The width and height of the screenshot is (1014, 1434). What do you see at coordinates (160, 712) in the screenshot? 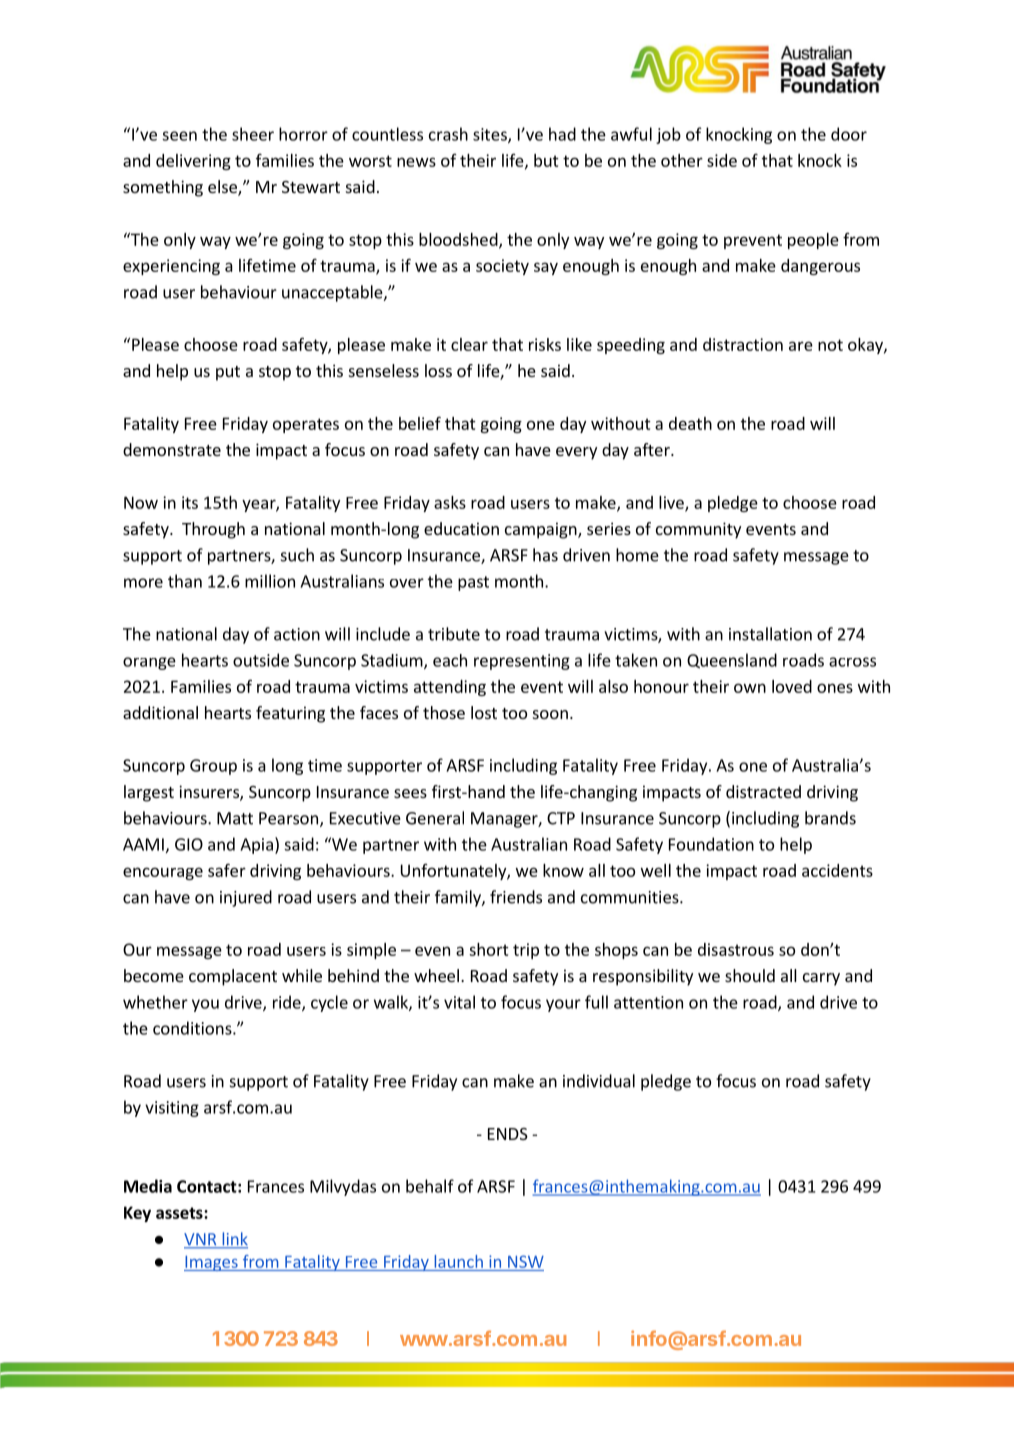
I see `additional` at bounding box center [160, 712].
